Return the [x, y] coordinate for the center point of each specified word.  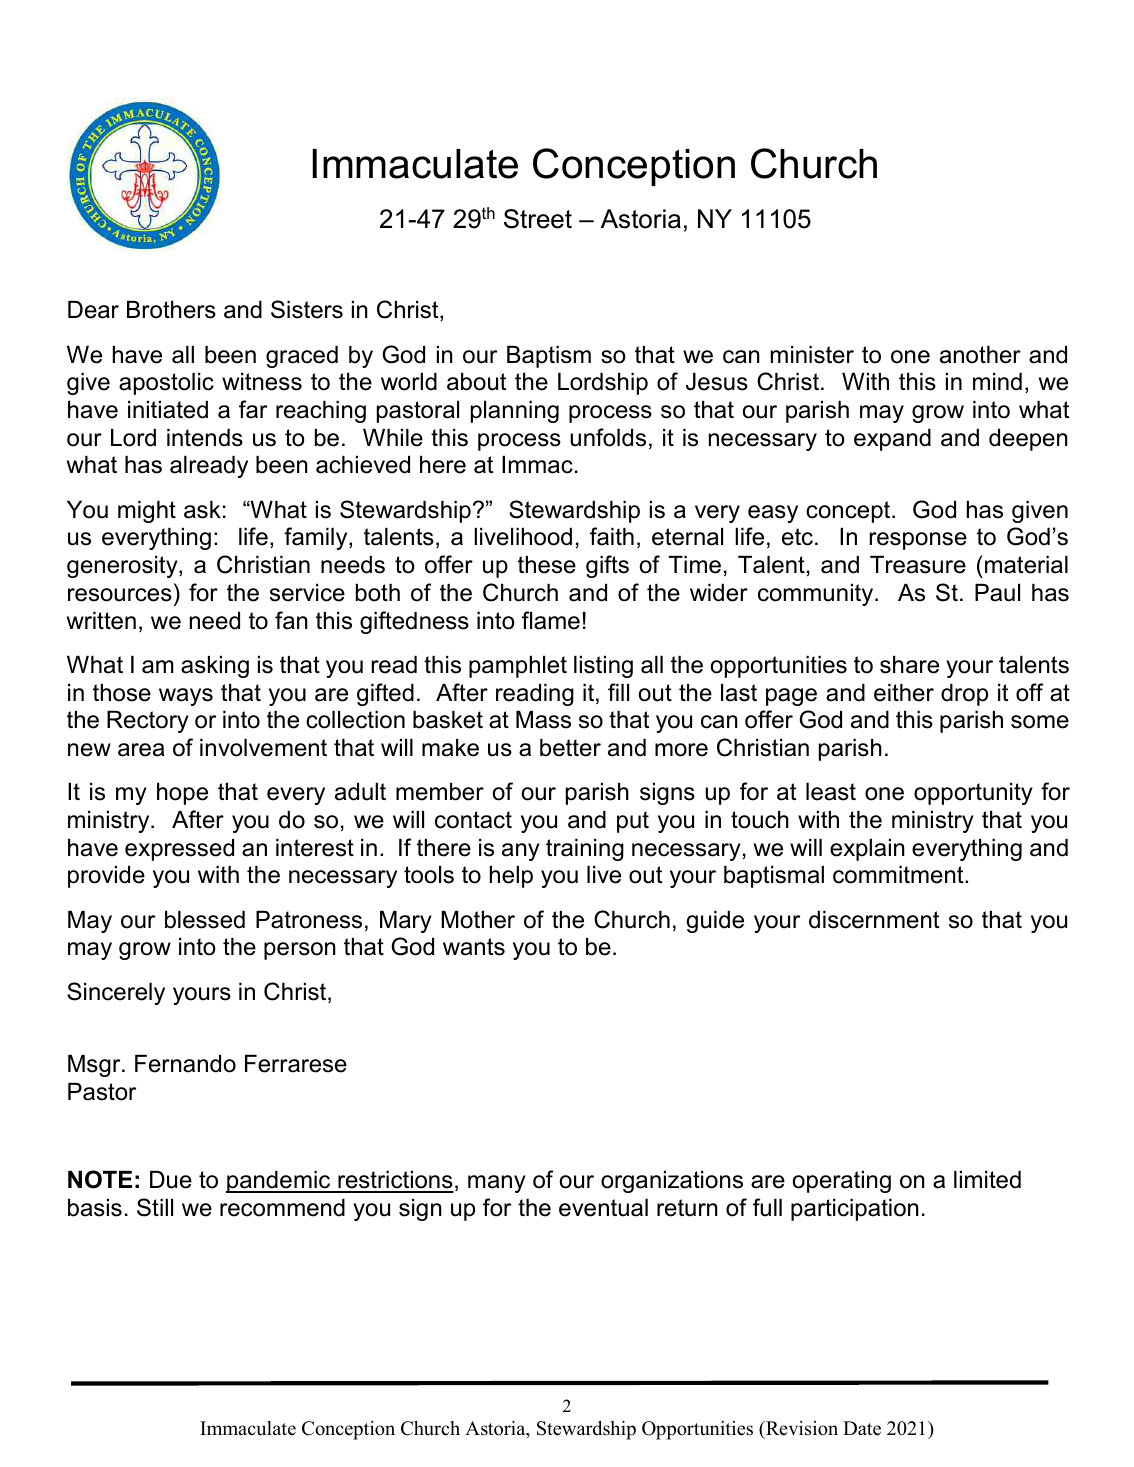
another [980, 355]
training [585, 850]
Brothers [171, 310]
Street [538, 219]
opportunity [973, 794]
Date [862, 1428]
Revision [801, 1428]
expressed [179, 850]
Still [155, 1207]
